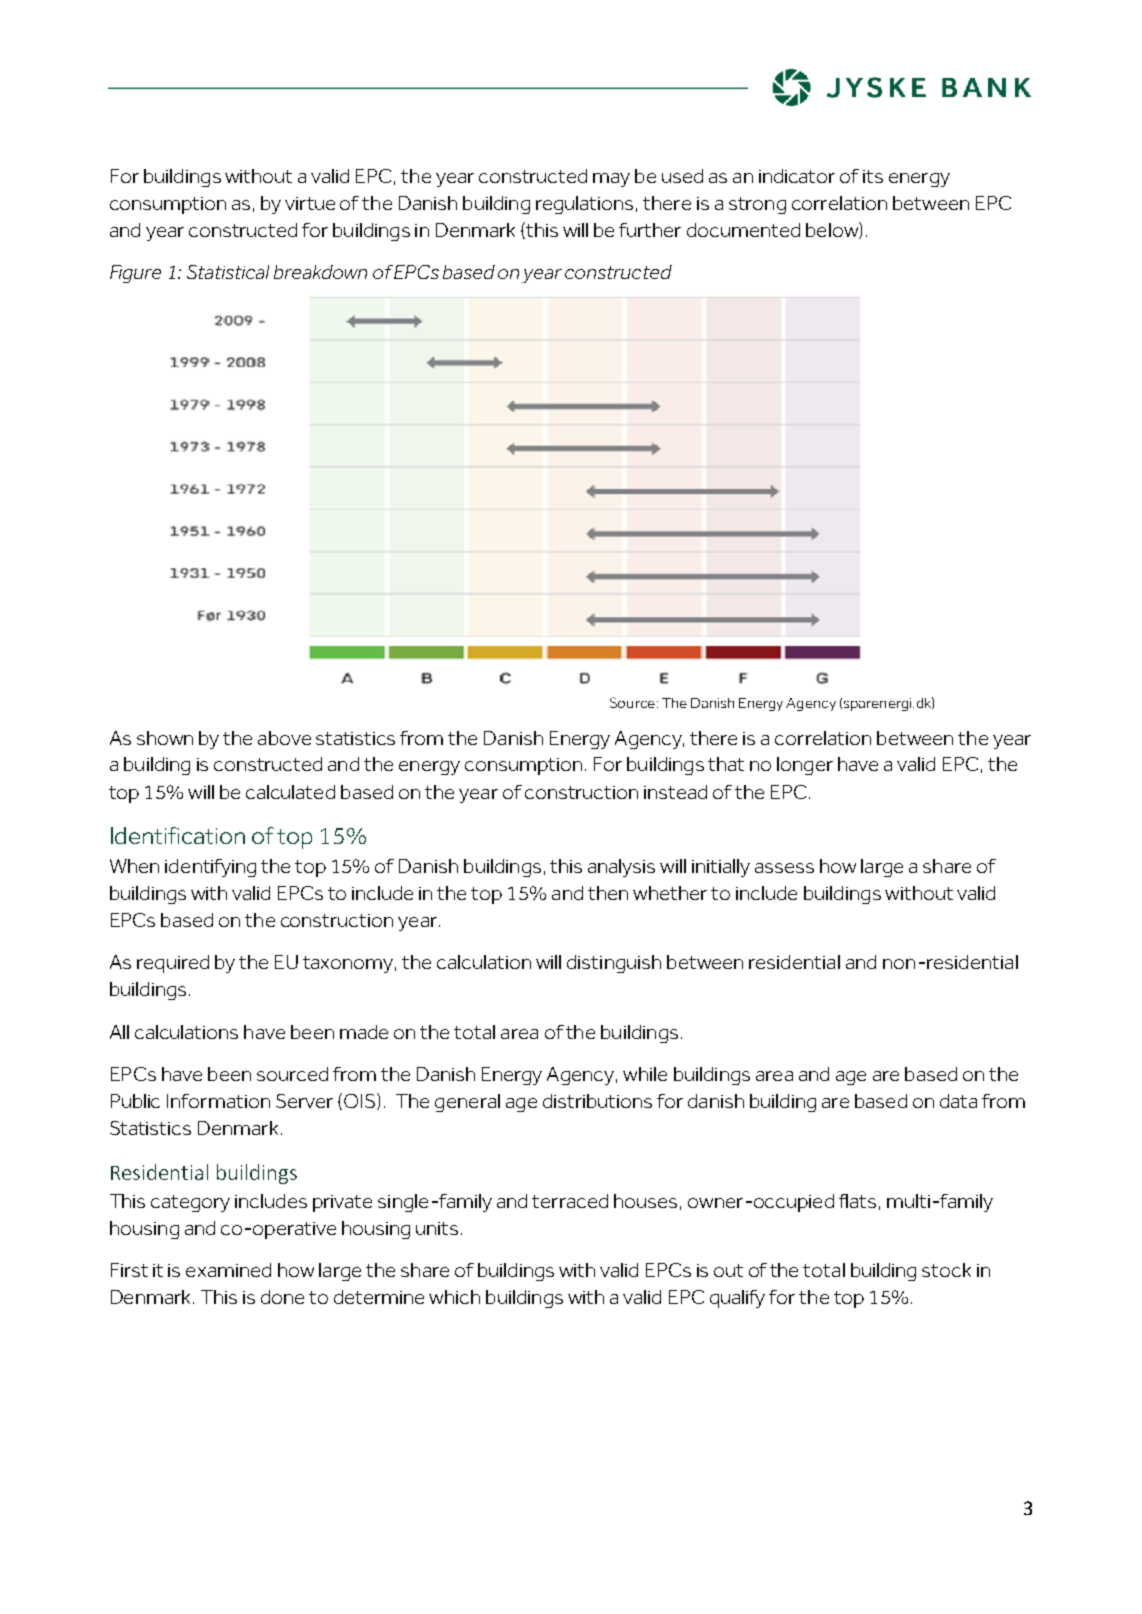 The width and height of the page is (1142, 1614). Describe the element at coordinates (584, 205) in the page. I see `regulations` at that location.
